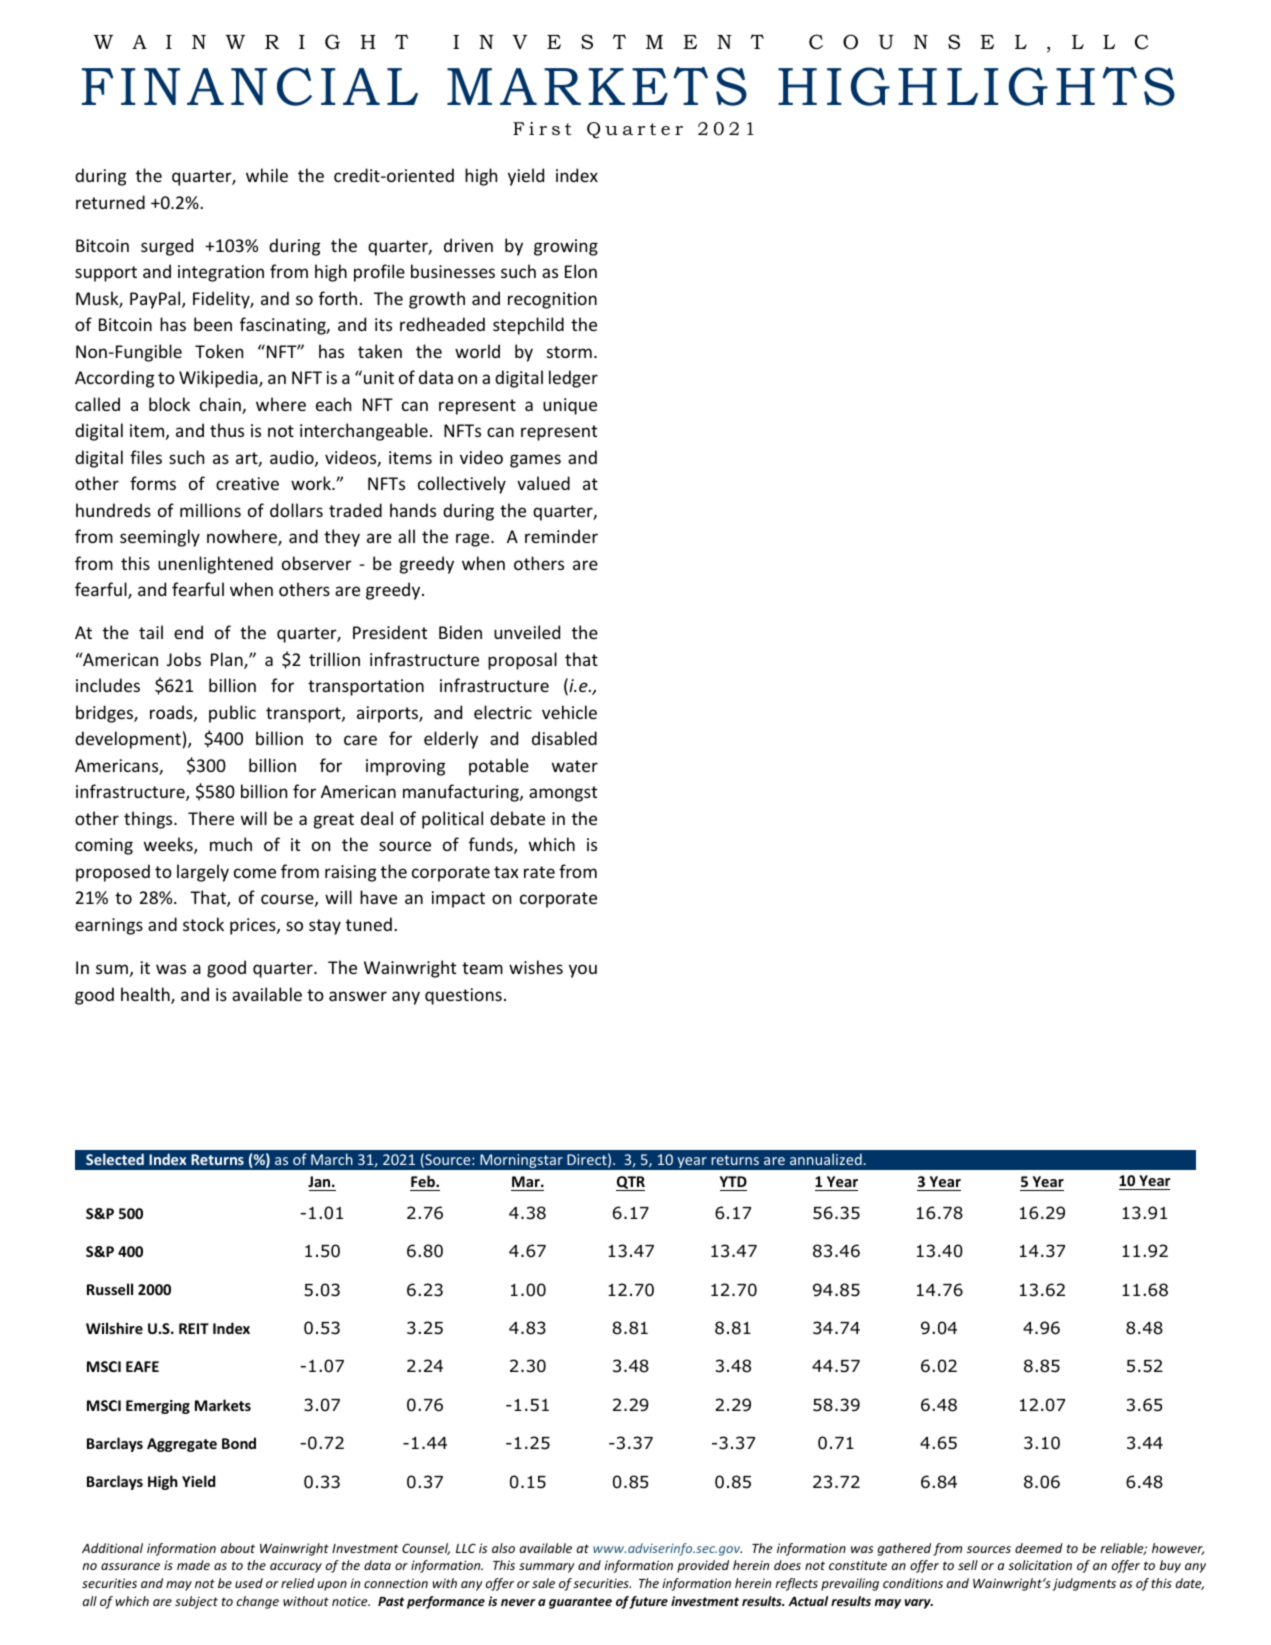 The height and width of the image is (1645, 1271). I want to click on First, so click(542, 128).
